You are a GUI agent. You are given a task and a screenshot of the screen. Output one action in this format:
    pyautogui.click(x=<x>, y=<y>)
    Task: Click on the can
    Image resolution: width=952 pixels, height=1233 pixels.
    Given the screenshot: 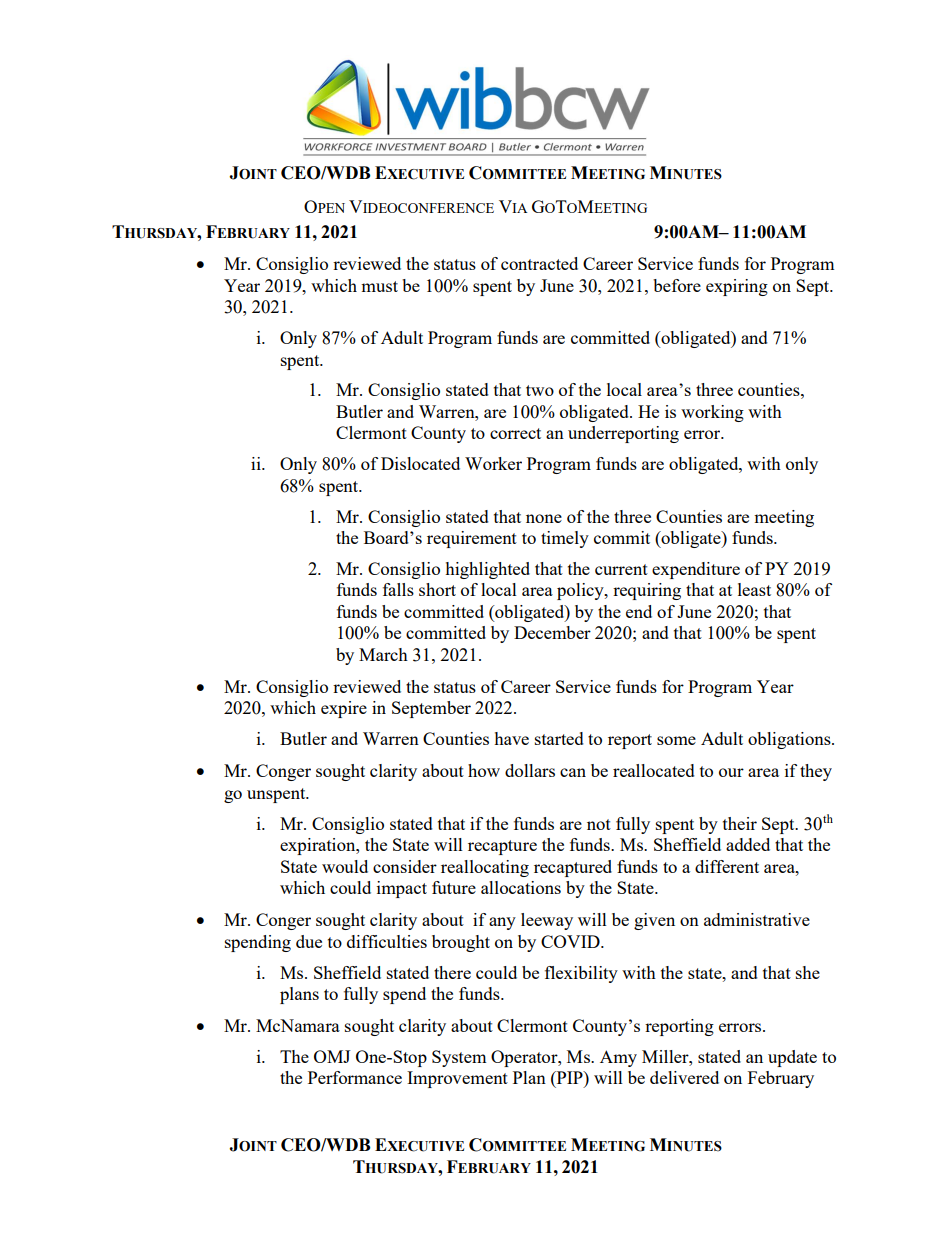 What is the action you would take?
    pyautogui.click(x=573, y=772)
